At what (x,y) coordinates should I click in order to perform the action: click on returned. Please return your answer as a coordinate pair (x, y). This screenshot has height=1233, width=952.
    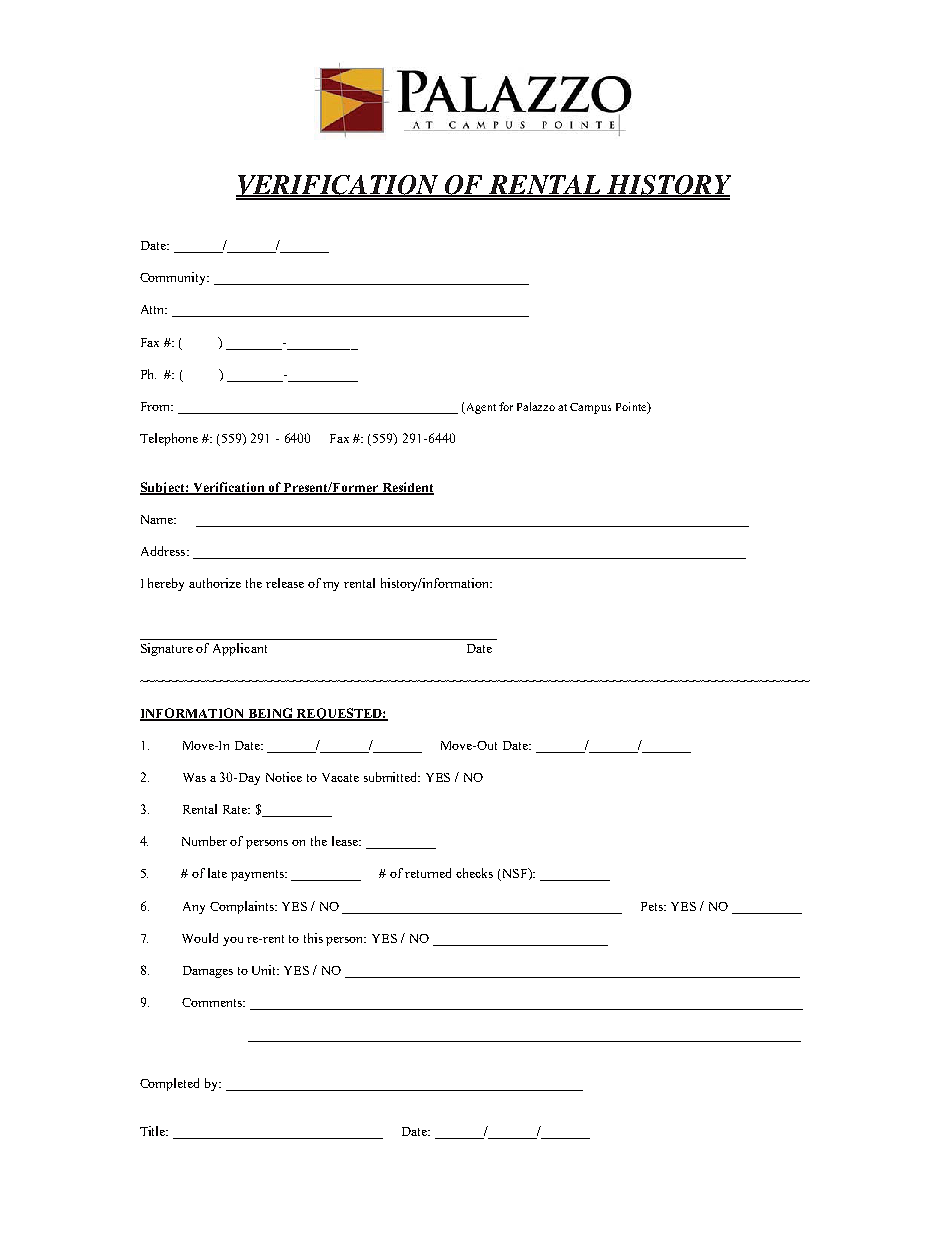
    Looking at the image, I should click on (428, 873).
